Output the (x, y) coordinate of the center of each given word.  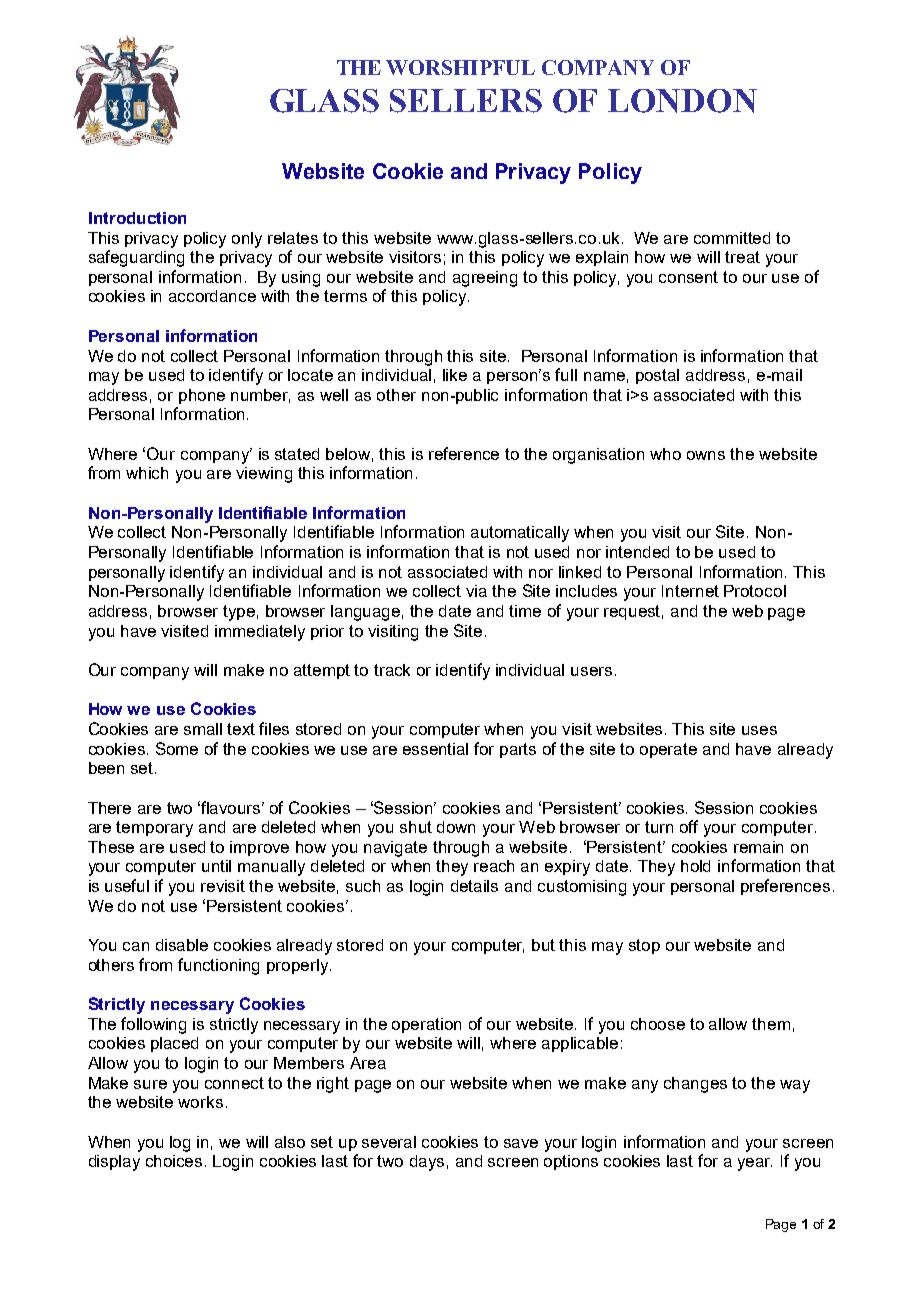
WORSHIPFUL (460, 67)
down (456, 827)
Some (177, 748)
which (147, 473)
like (455, 375)
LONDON (682, 101)
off (689, 826)
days (427, 1163)
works (200, 1102)
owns (706, 455)
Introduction (137, 218)
